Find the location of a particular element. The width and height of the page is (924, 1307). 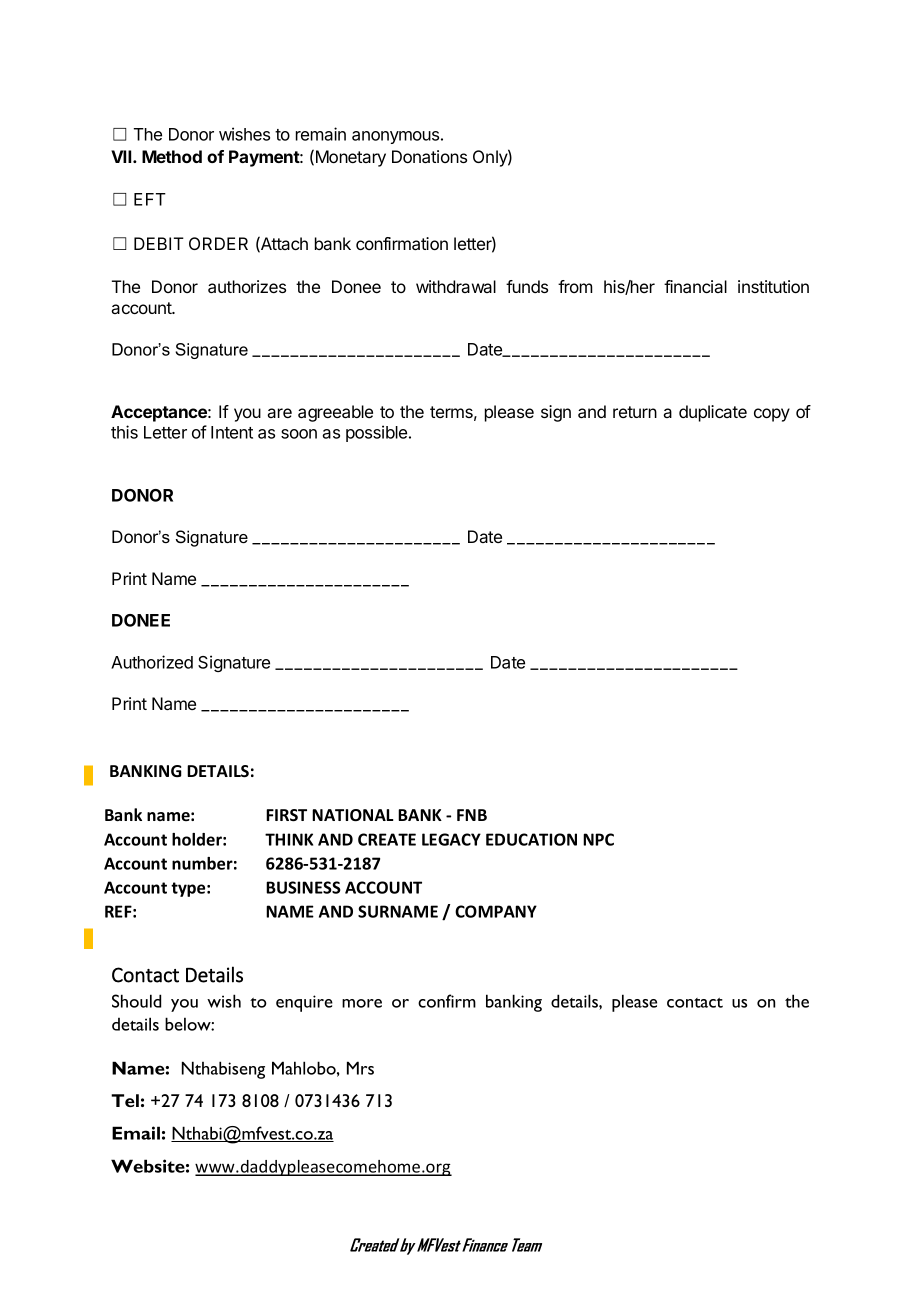

THINK is located at coordinates (289, 839).
